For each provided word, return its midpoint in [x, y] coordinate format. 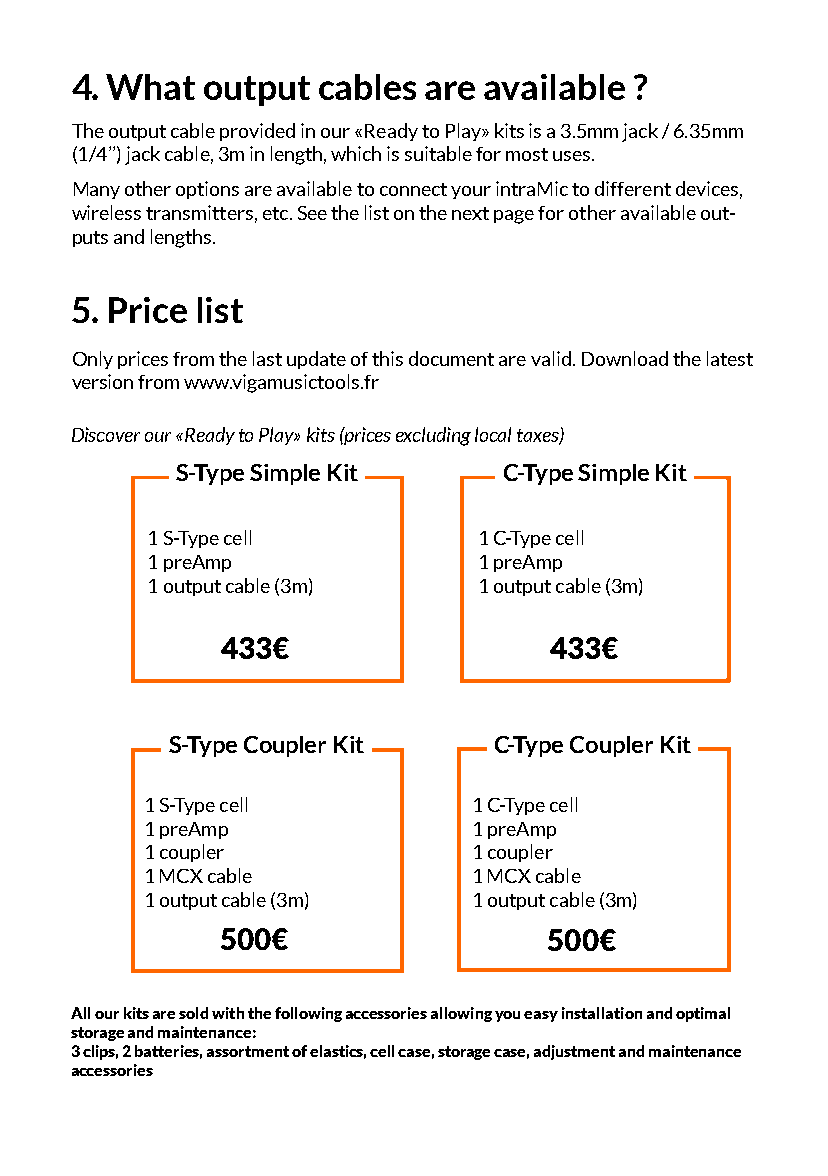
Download [625, 358]
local [493, 434]
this [387, 358]
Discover [106, 434]
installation [602, 1013]
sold [193, 1013]
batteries [168, 1052]
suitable [438, 153]
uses [573, 156]
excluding [433, 436]
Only [93, 360]
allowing [461, 1014]
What [150, 87]
